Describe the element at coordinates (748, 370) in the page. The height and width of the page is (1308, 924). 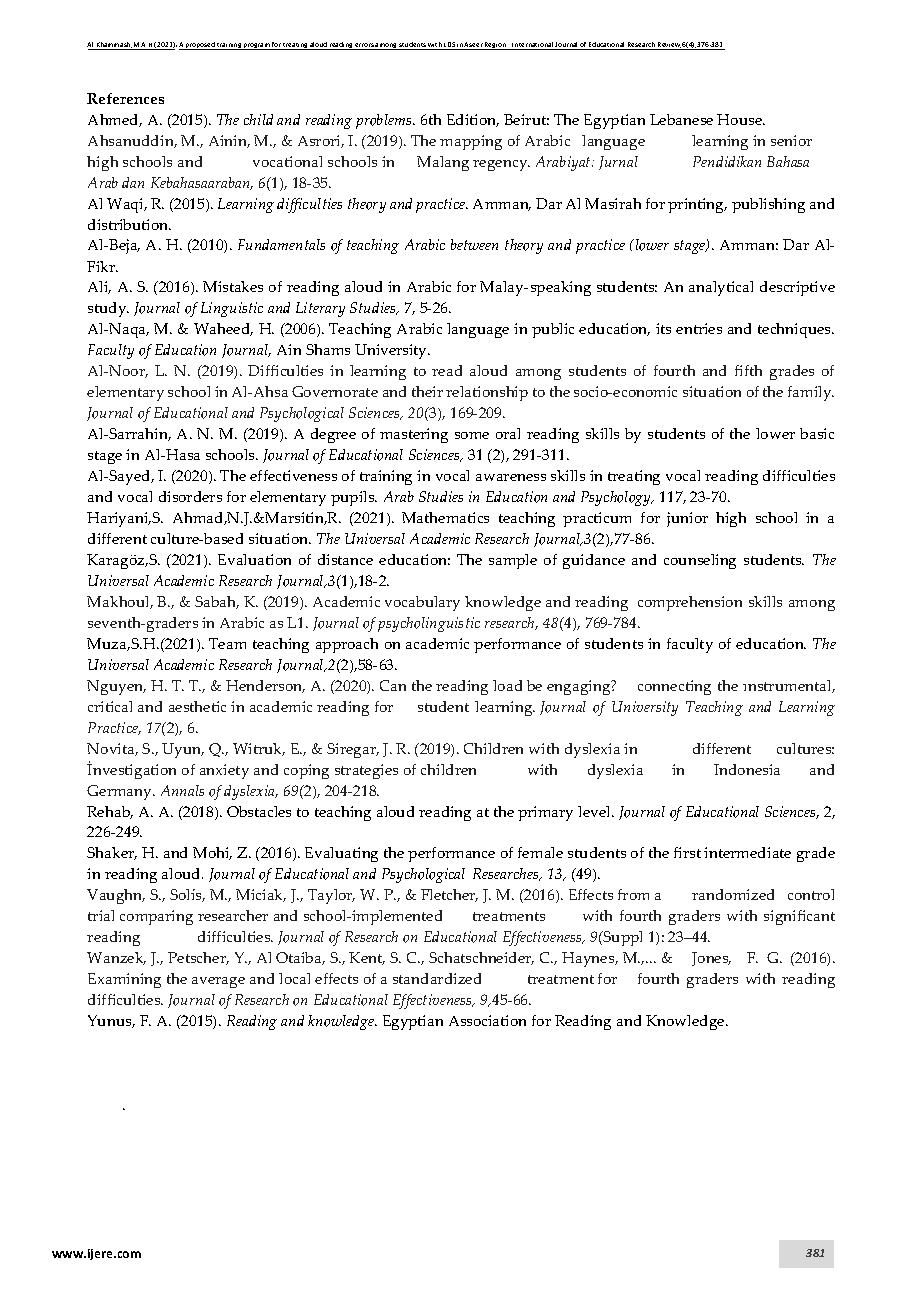
I see `fifth` at that location.
